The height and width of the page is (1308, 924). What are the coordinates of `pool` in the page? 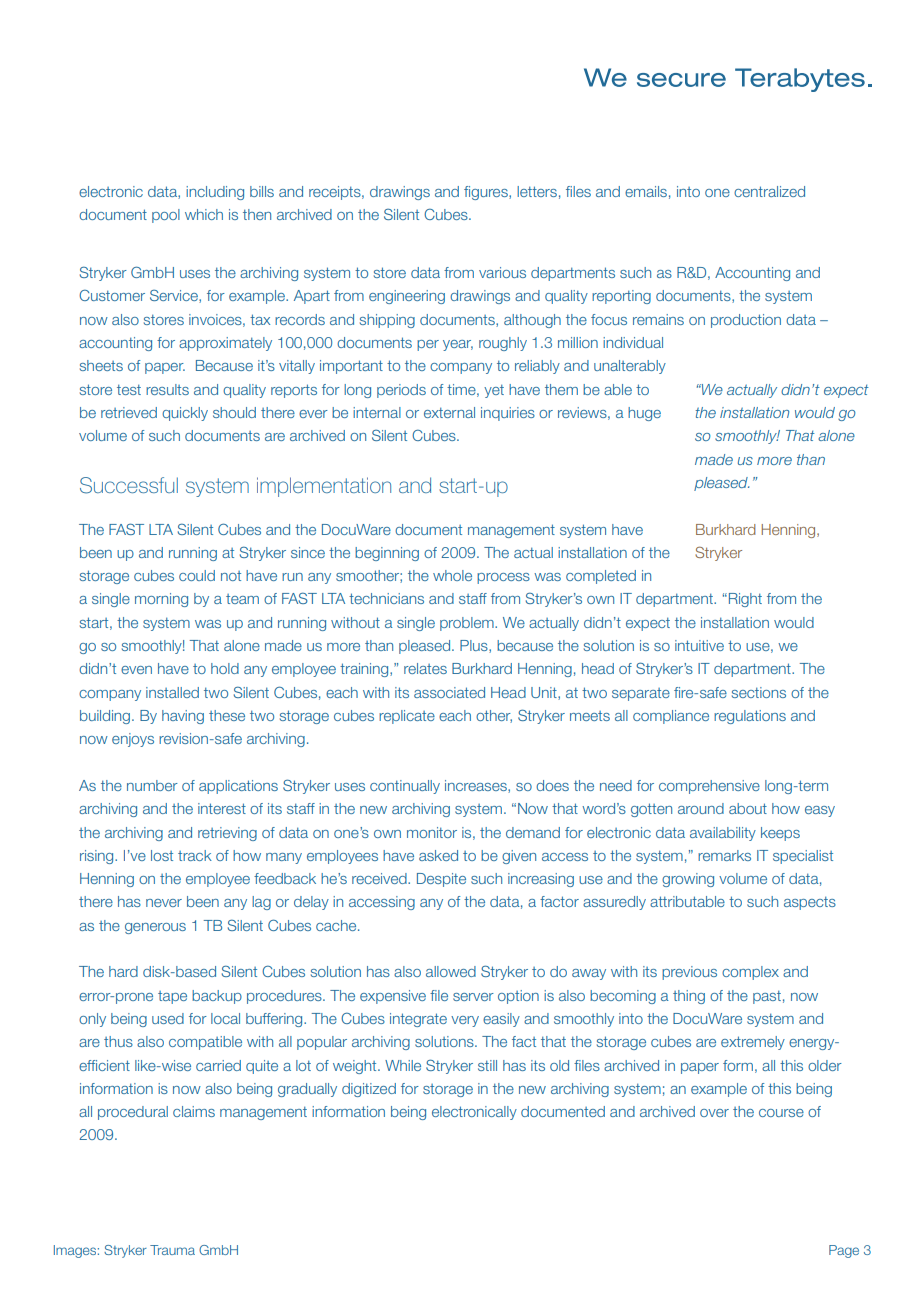 It's located at (166, 216).
